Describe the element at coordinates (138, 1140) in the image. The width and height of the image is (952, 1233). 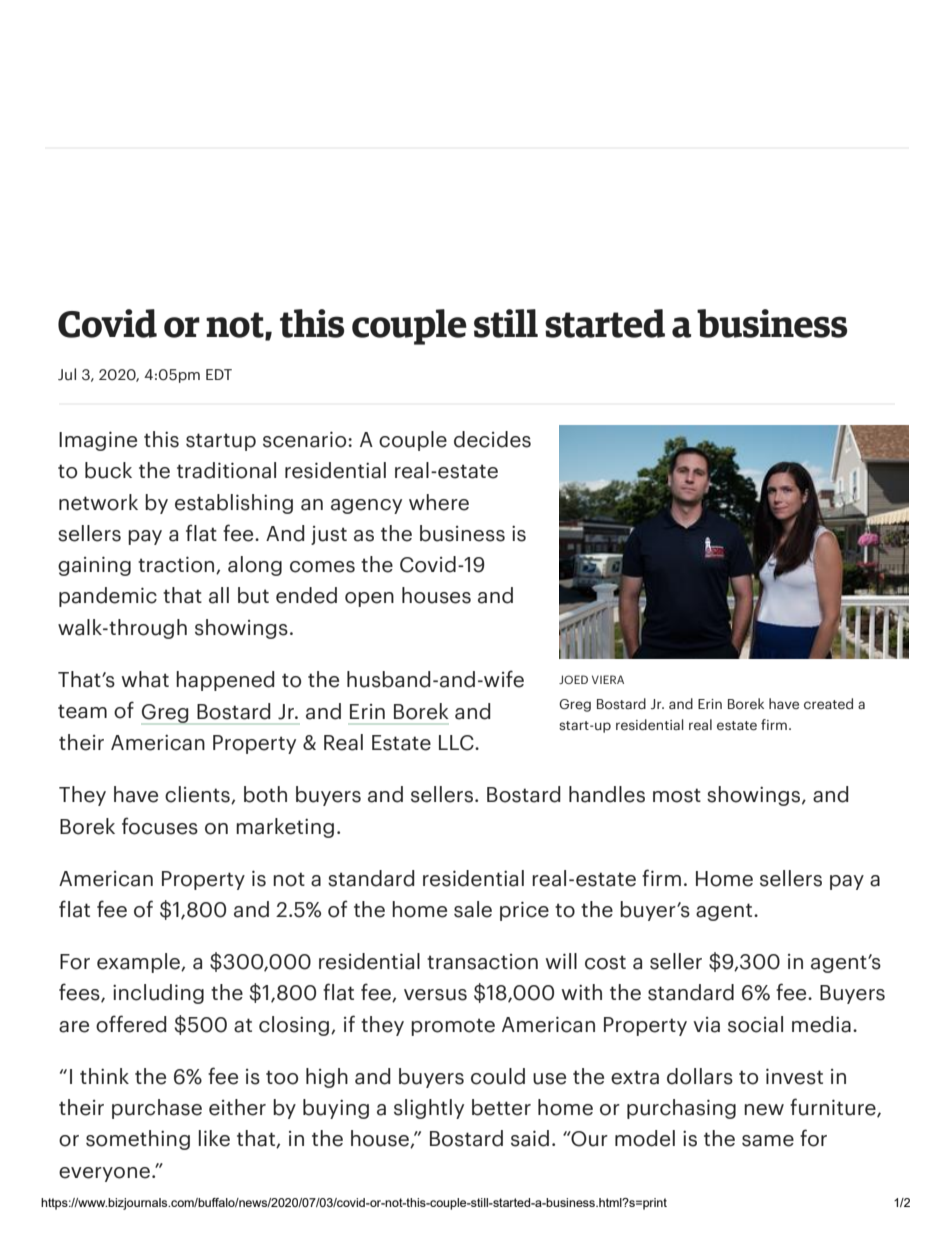
I see `something` at that location.
